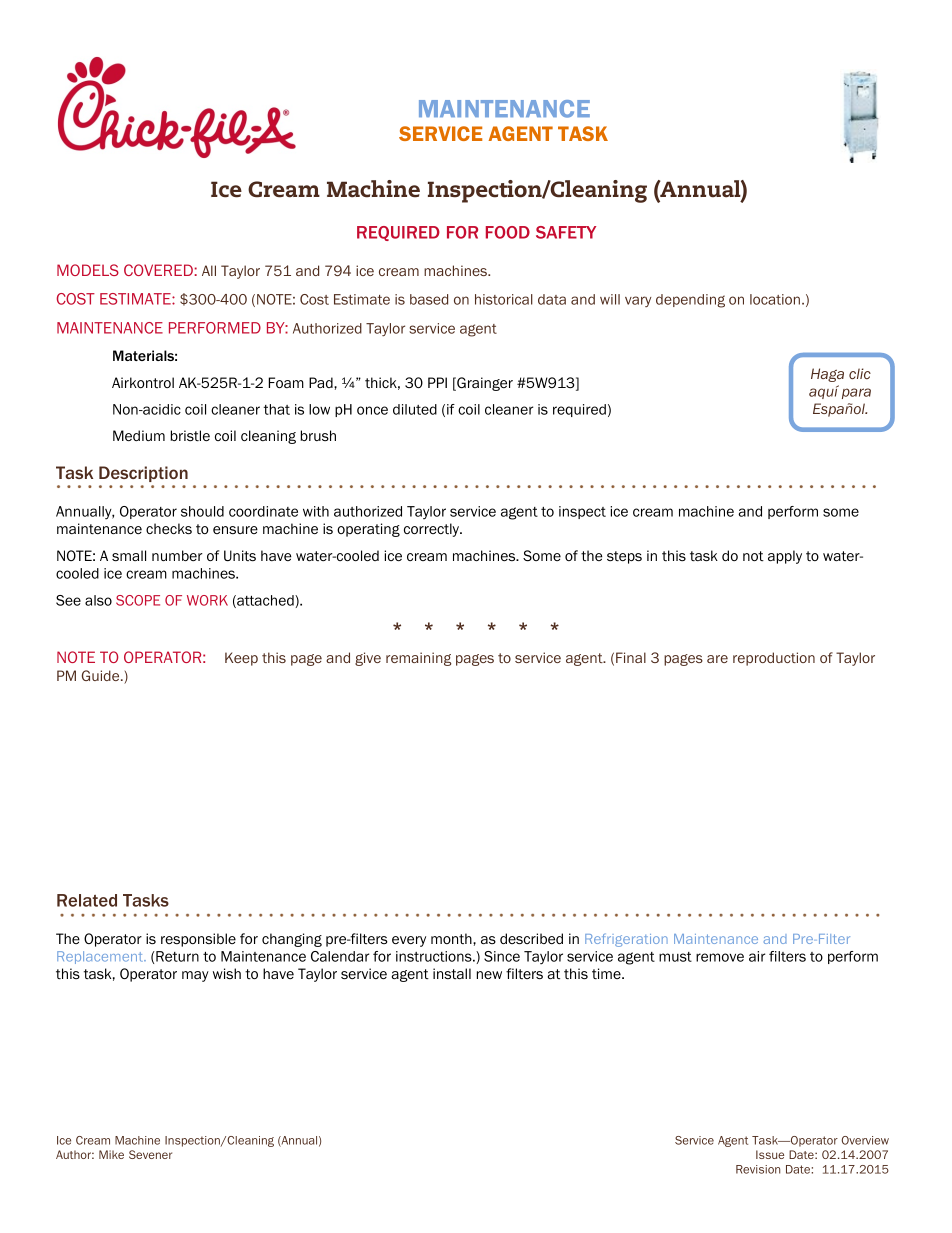 The width and height of the image is (952, 1233). Describe the element at coordinates (102, 675) in the image. I see `Guide` at that location.
